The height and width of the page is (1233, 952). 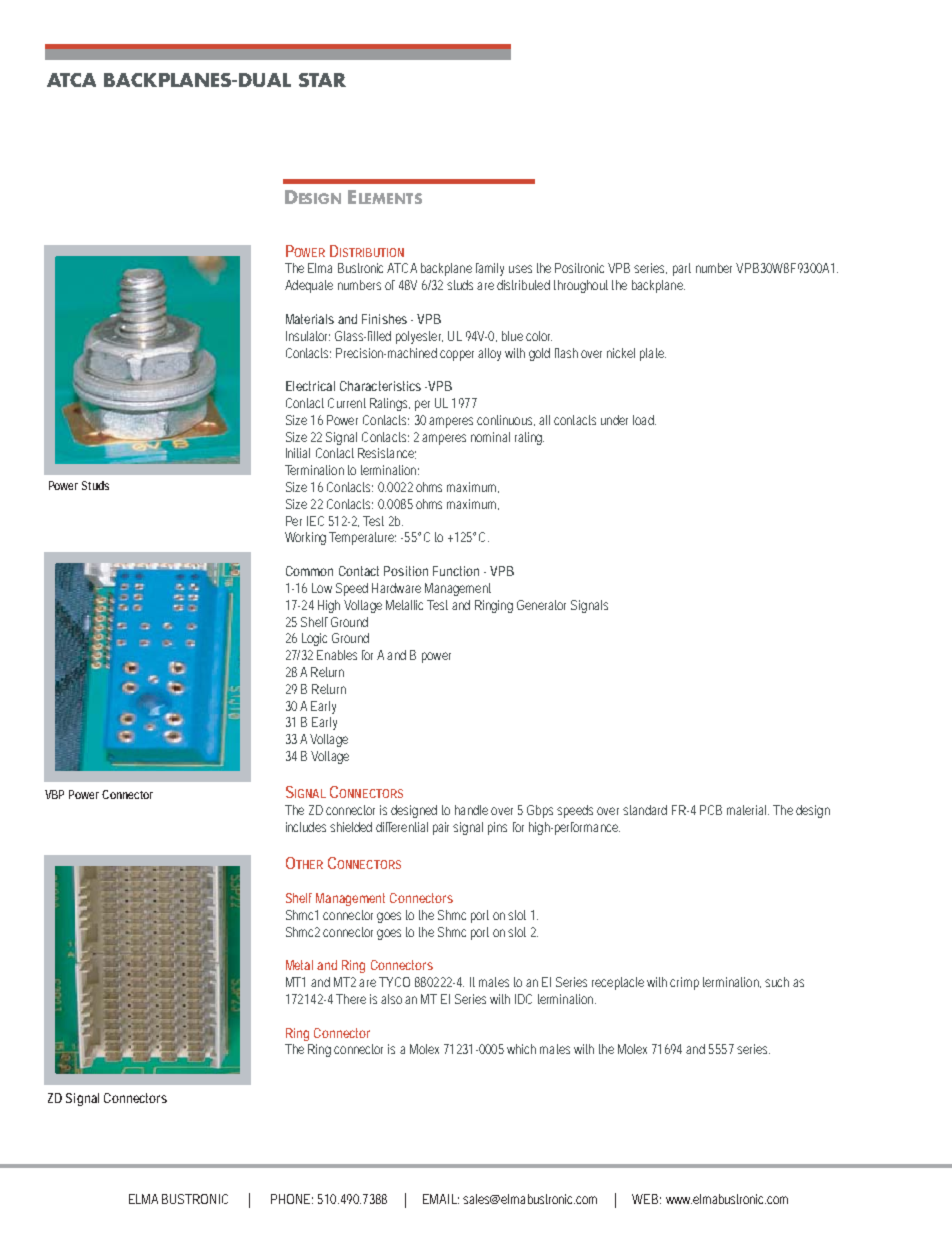 What do you see at coordinates (711, 810) in the page?
I see `PCB` at bounding box center [711, 810].
